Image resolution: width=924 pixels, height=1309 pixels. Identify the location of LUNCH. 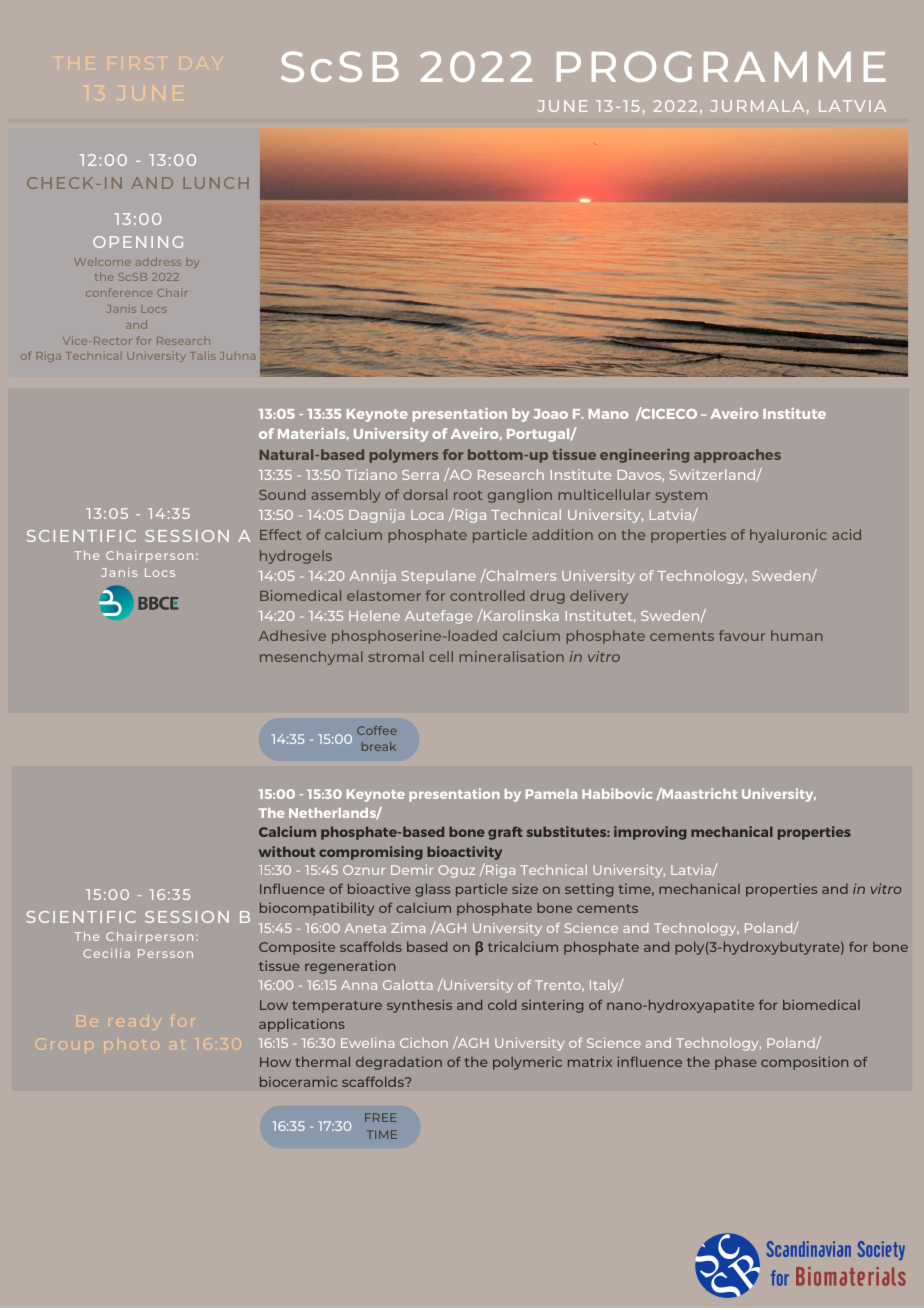
(216, 183).
